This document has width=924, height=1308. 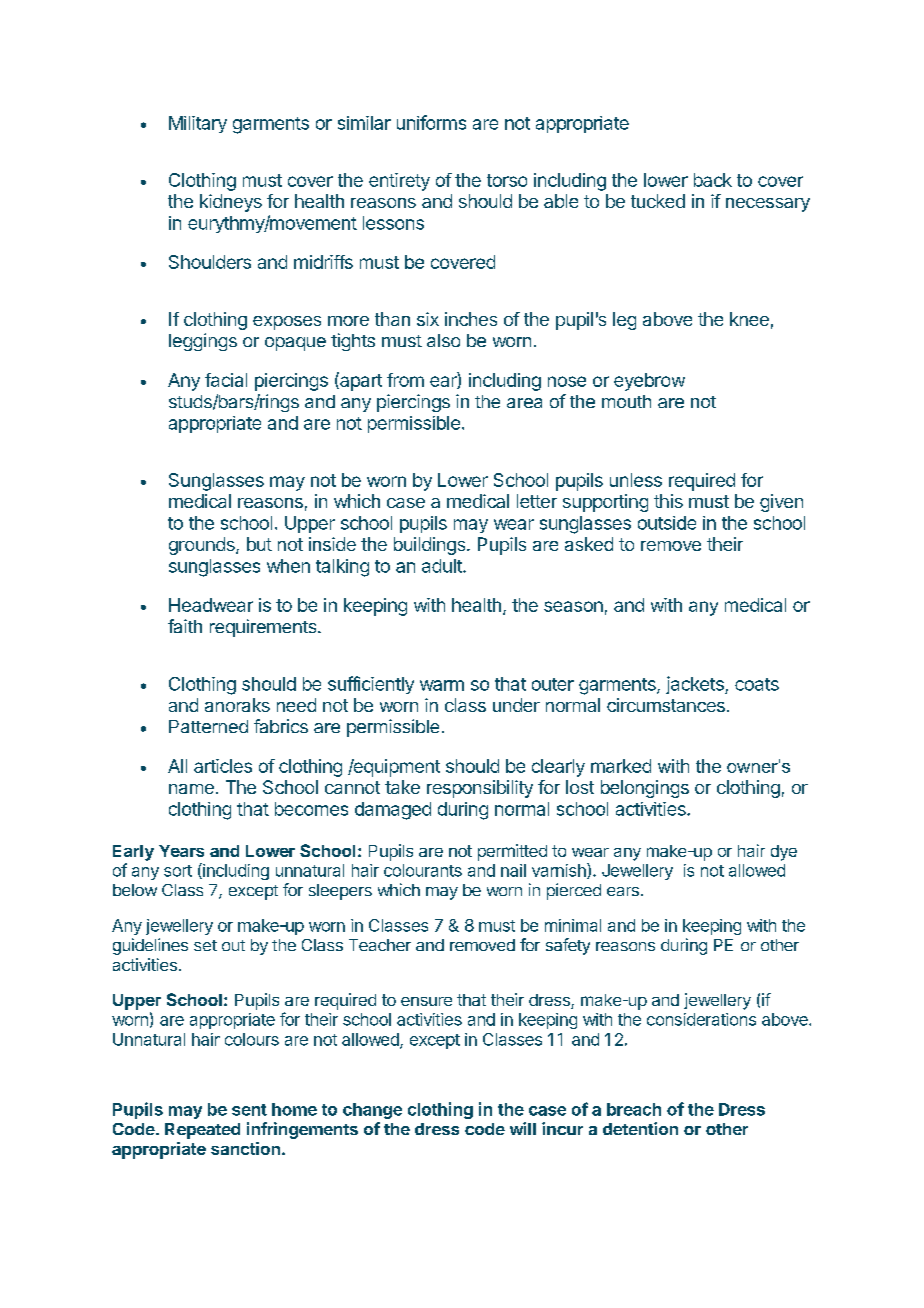 I want to click on back, so click(x=713, y=180).
